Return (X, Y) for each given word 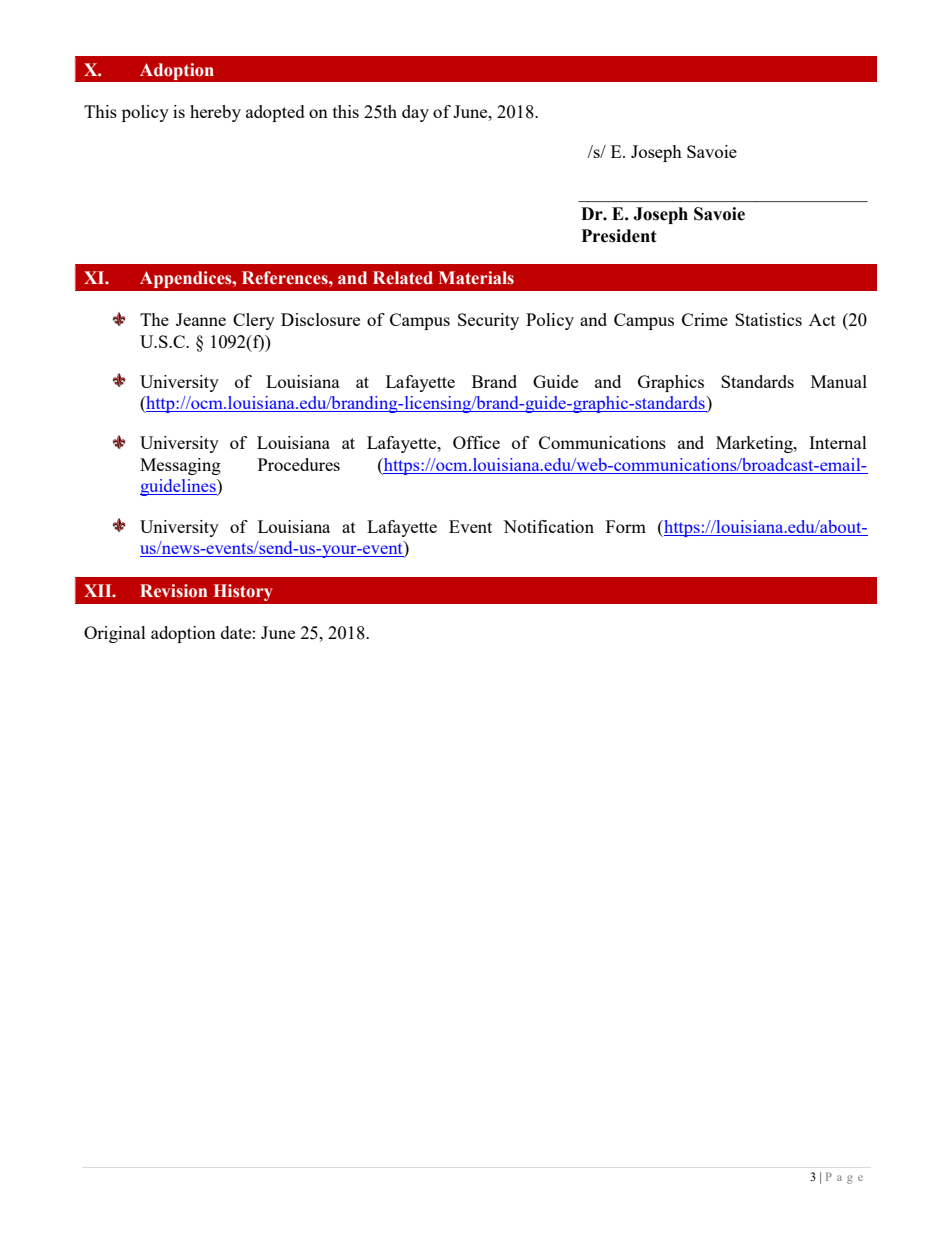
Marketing (755, 444)
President (618, 236)
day (415, 113)
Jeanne (201, 319)
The (154, 319)
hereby (215, 113)
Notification (548, 526)
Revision (173, 591)
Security (488, 321)
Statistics (768, 319)
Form (626, 526)
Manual (839, 381)
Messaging (180, 466)
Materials (476, 278)
